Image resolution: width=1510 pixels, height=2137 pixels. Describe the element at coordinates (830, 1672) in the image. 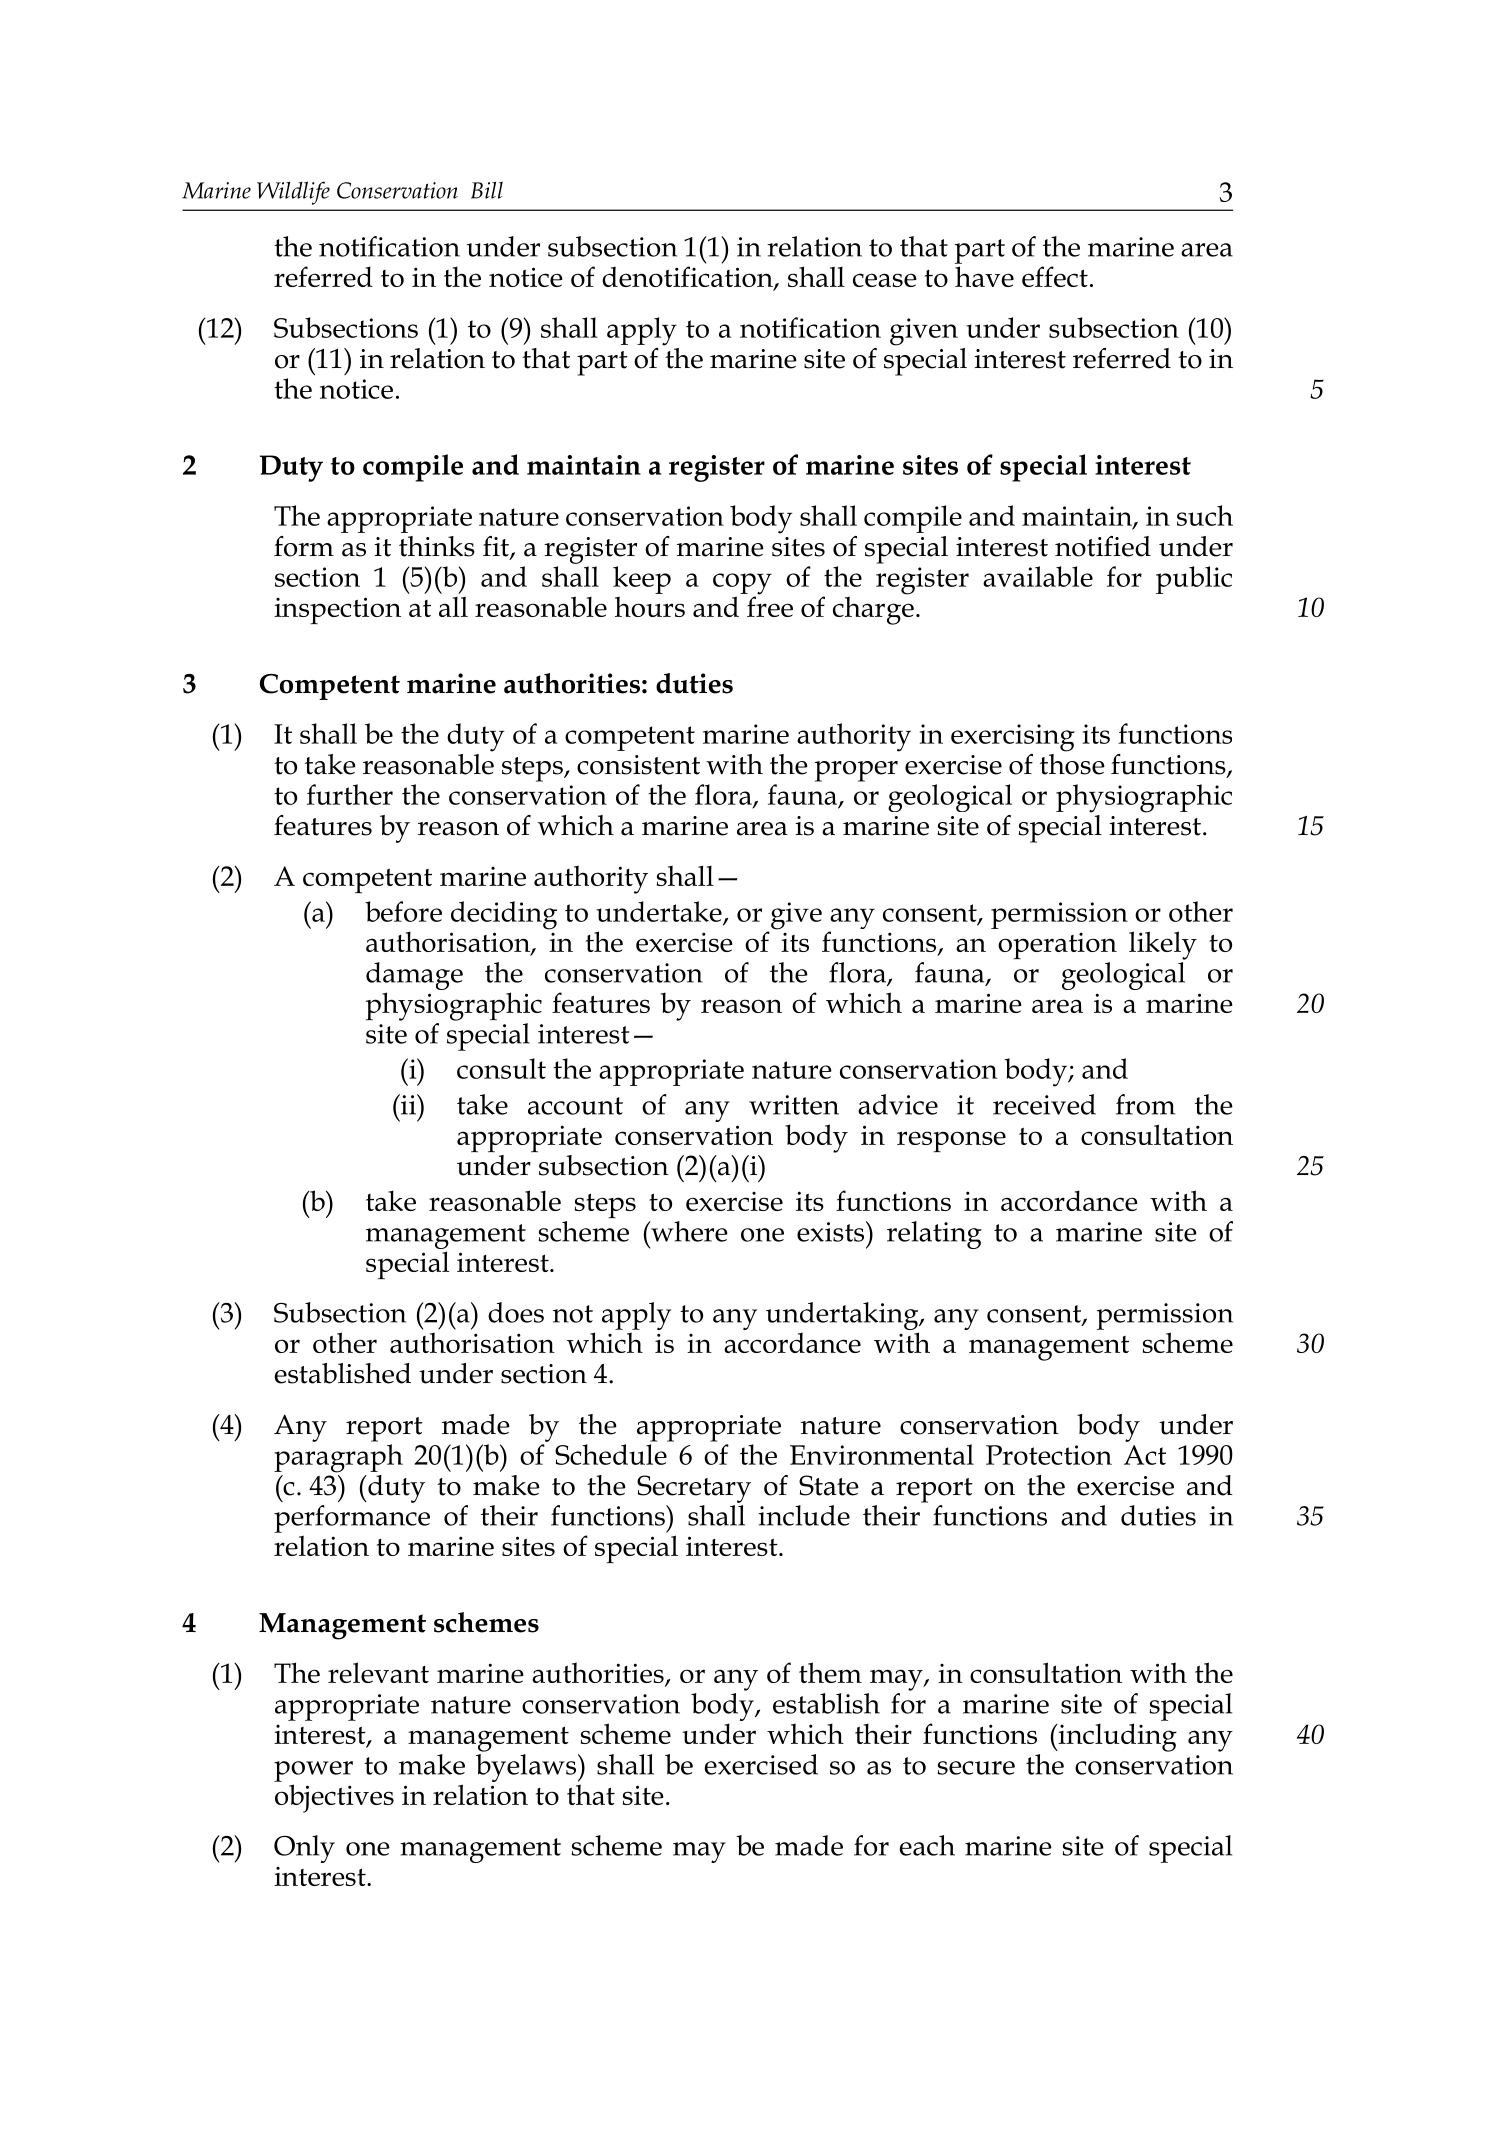

I see `them` at that location.
